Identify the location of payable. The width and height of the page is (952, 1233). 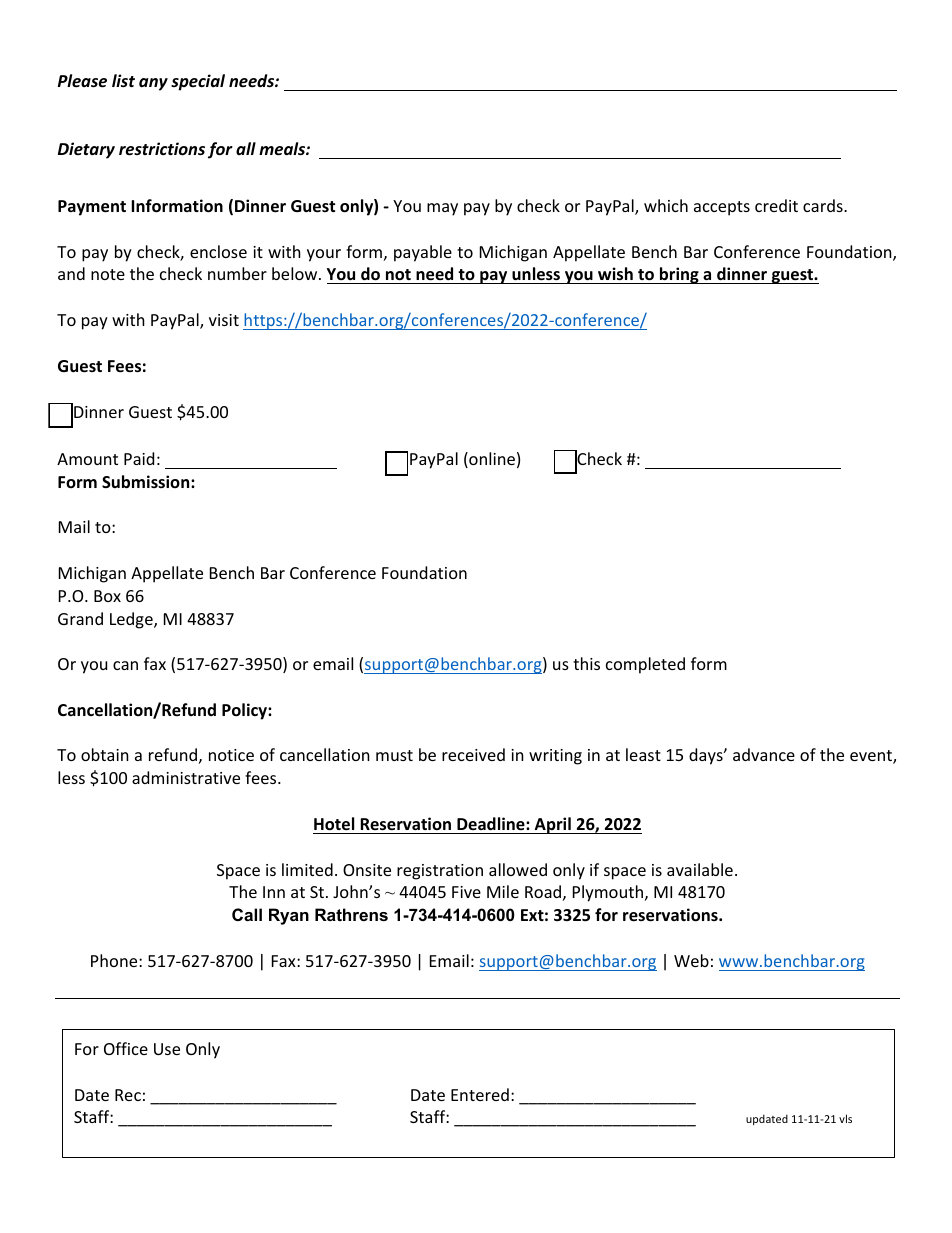
(423, 253).
